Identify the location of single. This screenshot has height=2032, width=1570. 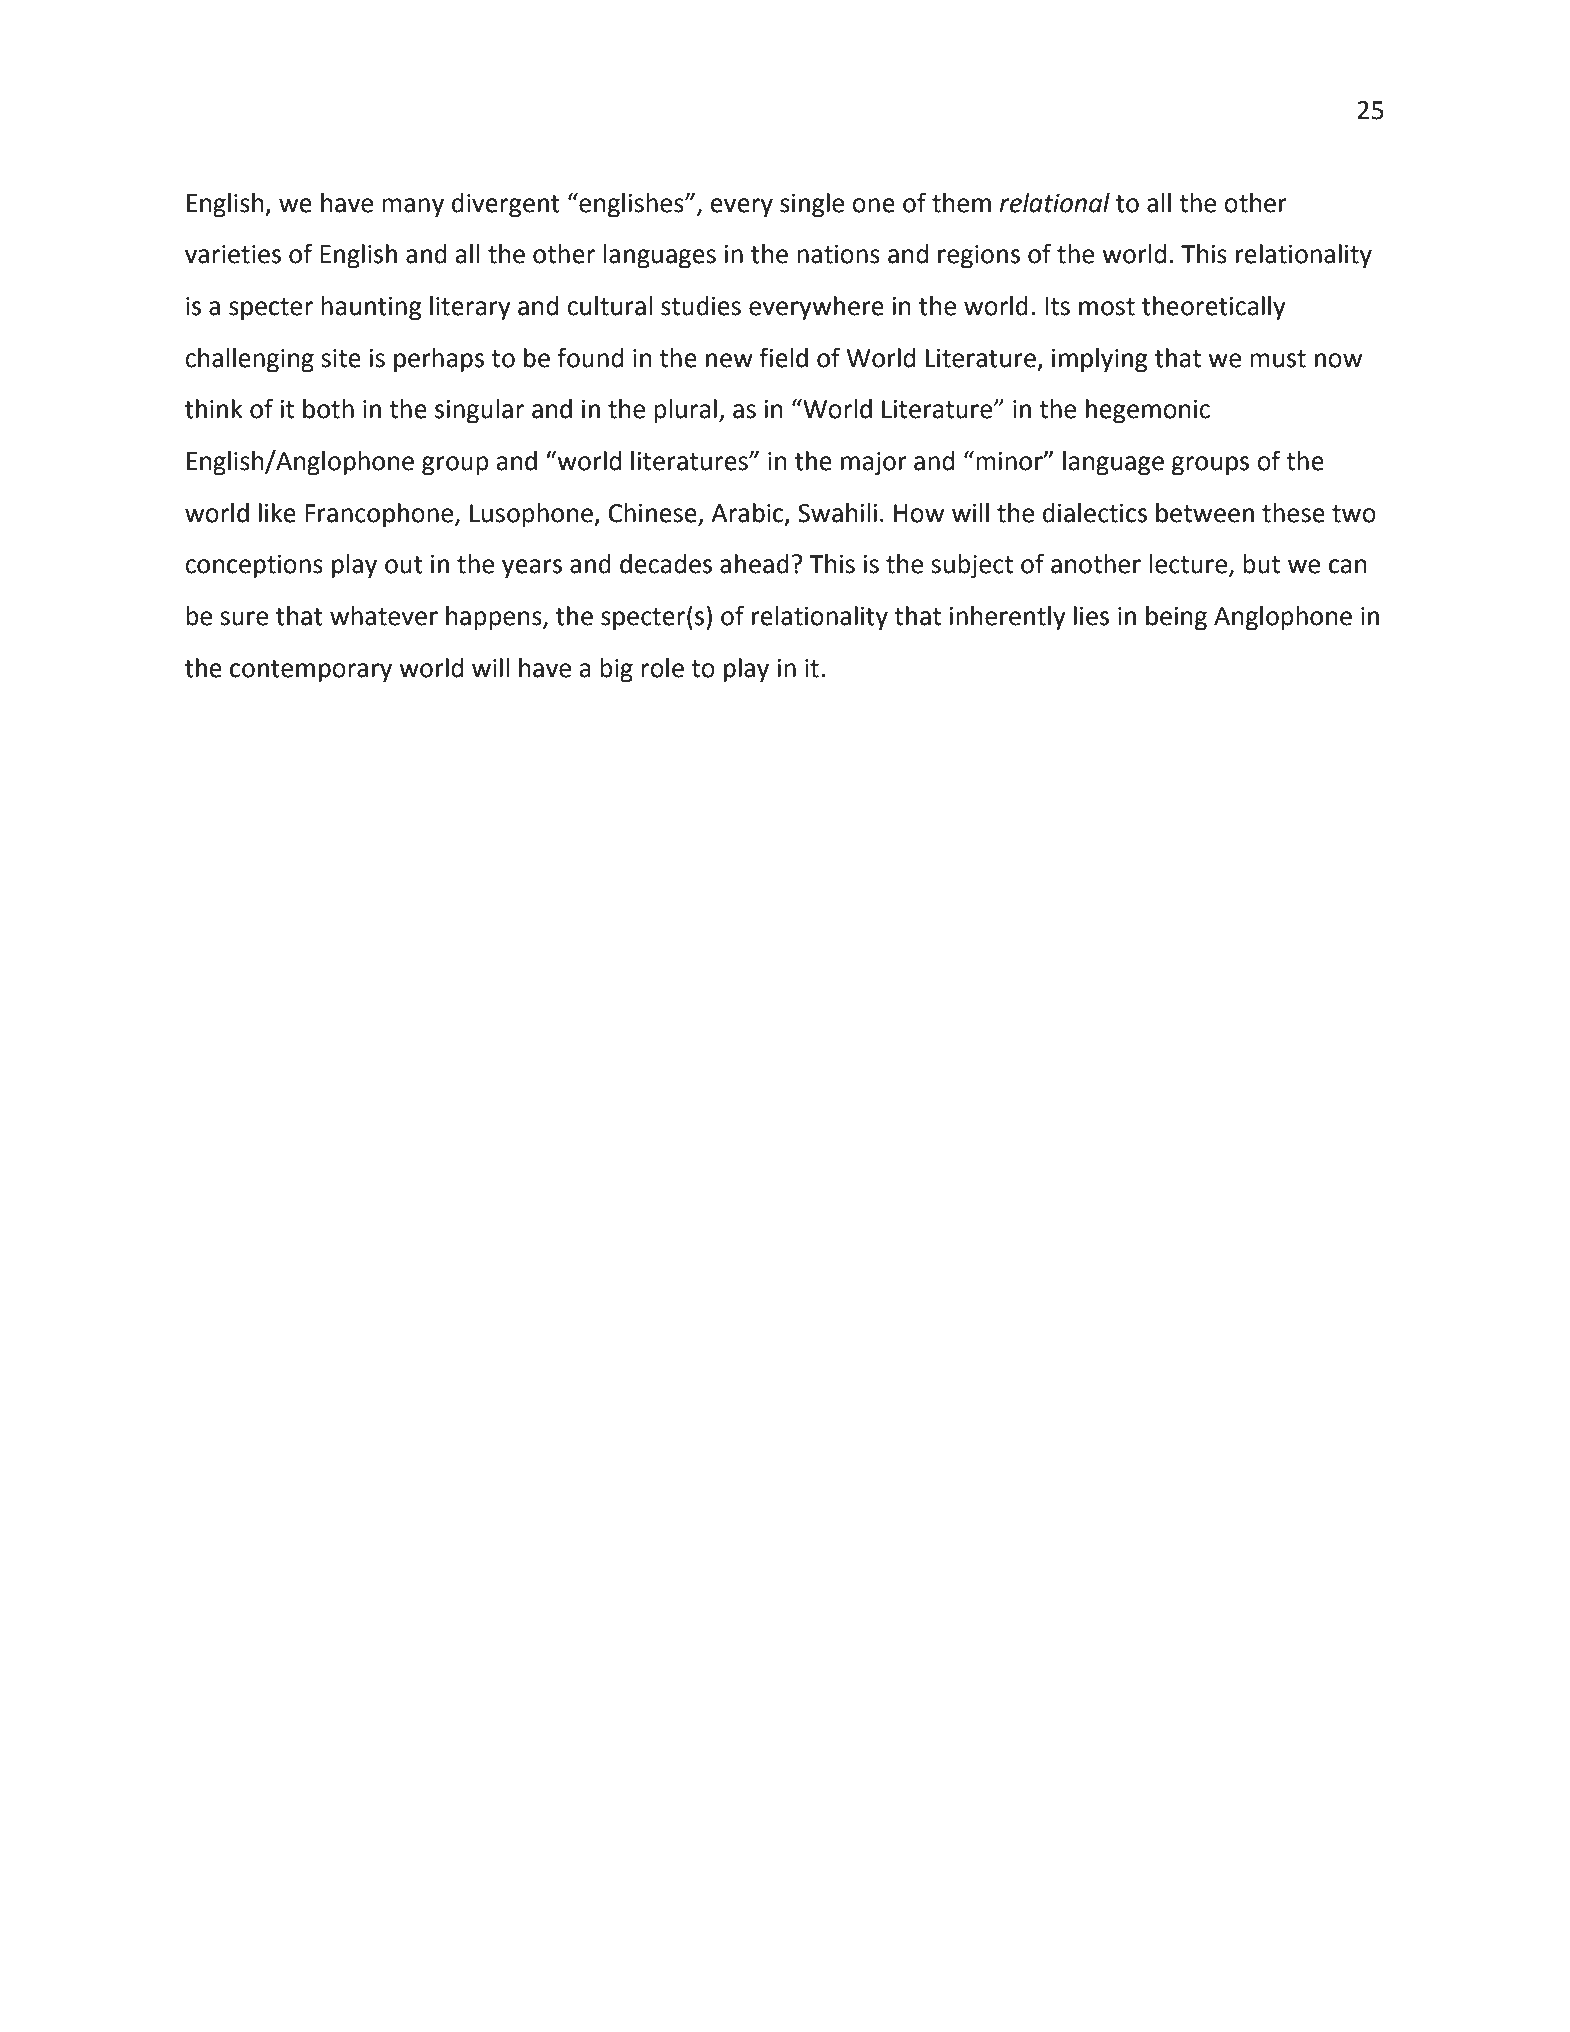
(812, 205).
